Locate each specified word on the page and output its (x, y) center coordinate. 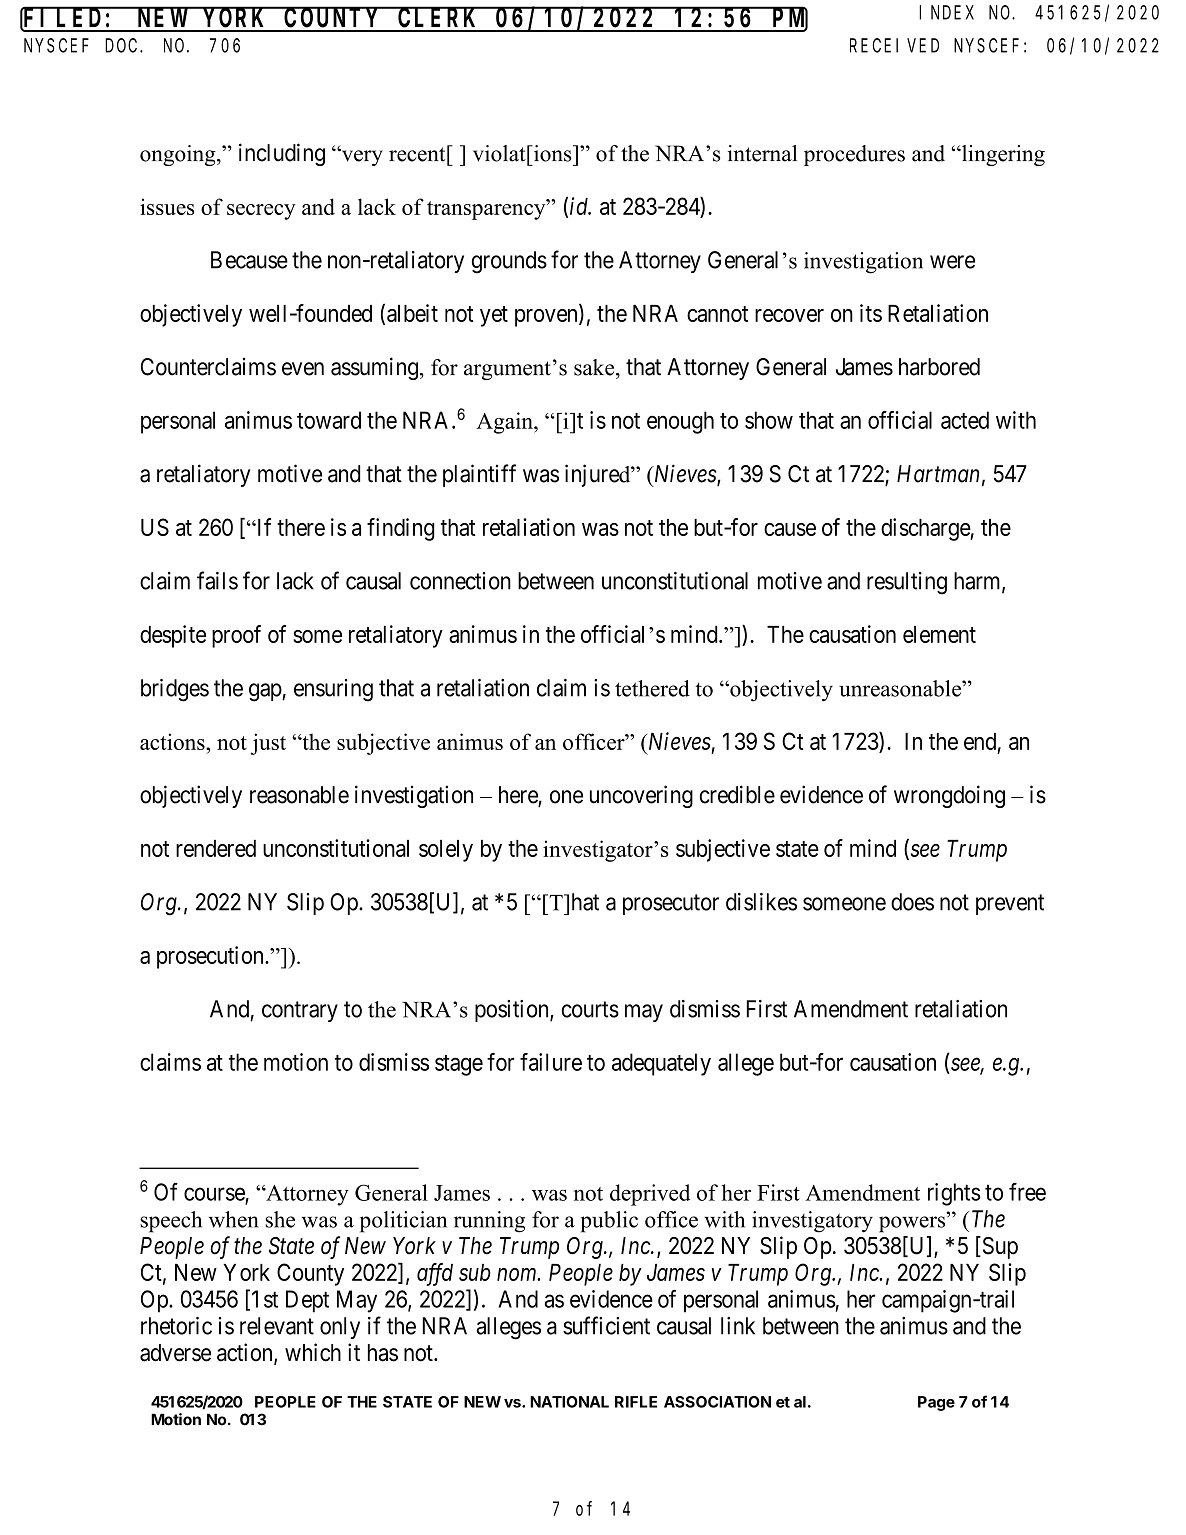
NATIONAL (569, 1402)
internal (762, 153)
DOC (123, 46)
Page (936, 1403)
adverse (175, 1353)
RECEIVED (894, 46)
